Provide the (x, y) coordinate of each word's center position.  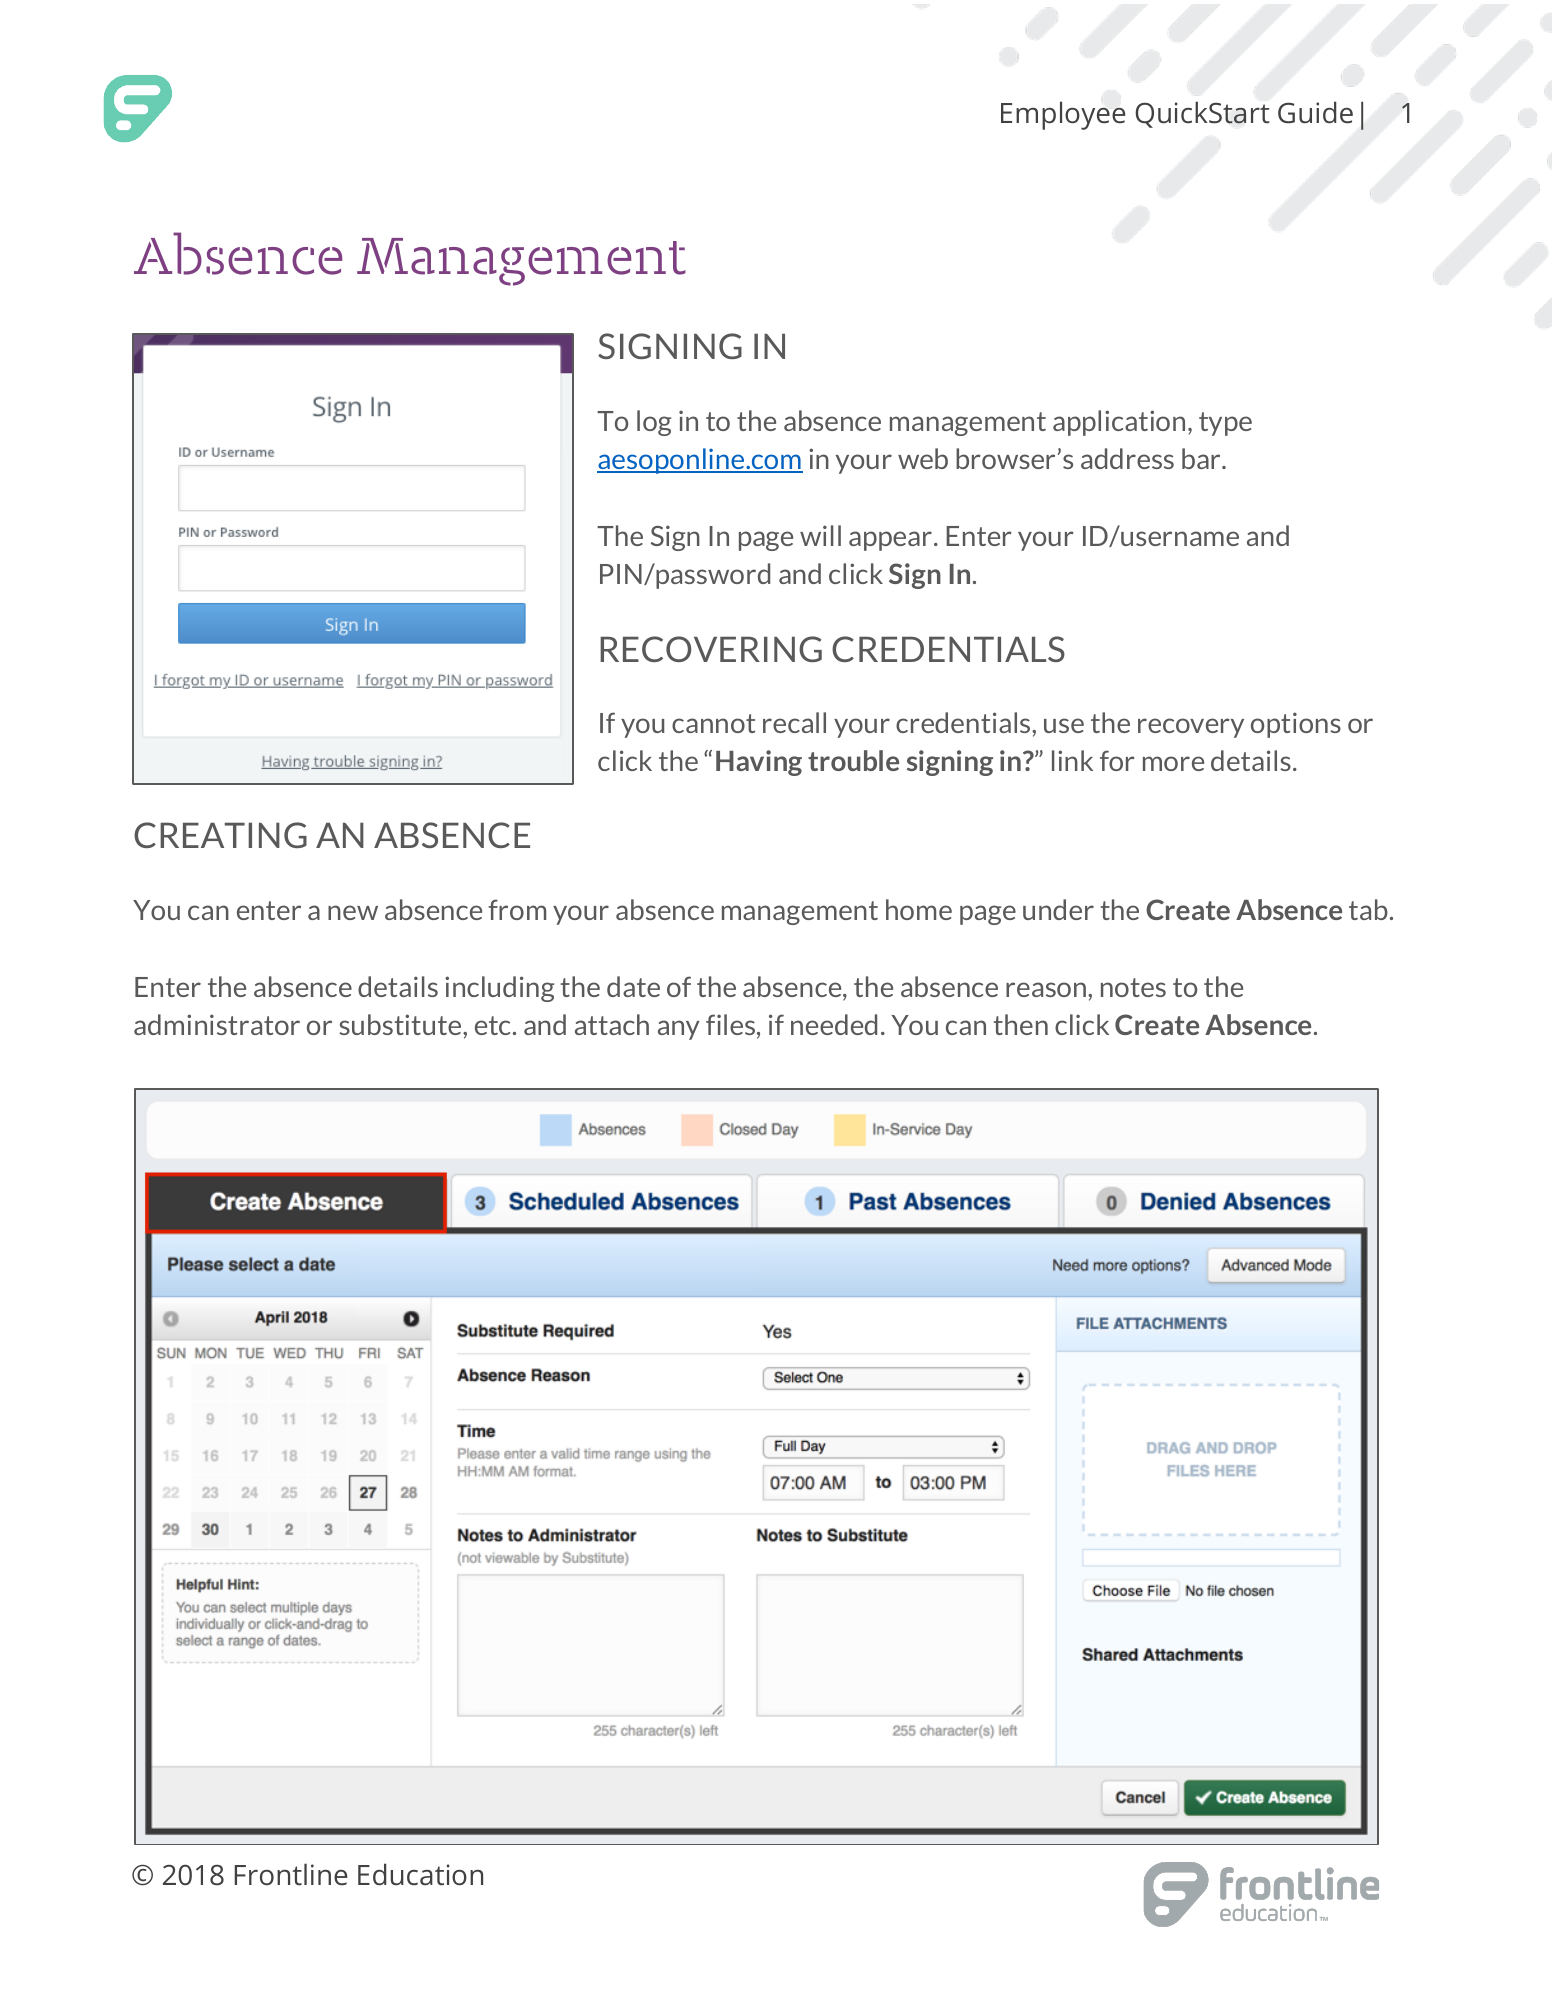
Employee (1063, 115)
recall (794, 722)
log (654, 423)
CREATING (220, 835)
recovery (1191, 728)
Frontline (291, 1874)
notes (1133, 987)
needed (834, 1024)
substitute (401, 1024)
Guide (1315, 112)
